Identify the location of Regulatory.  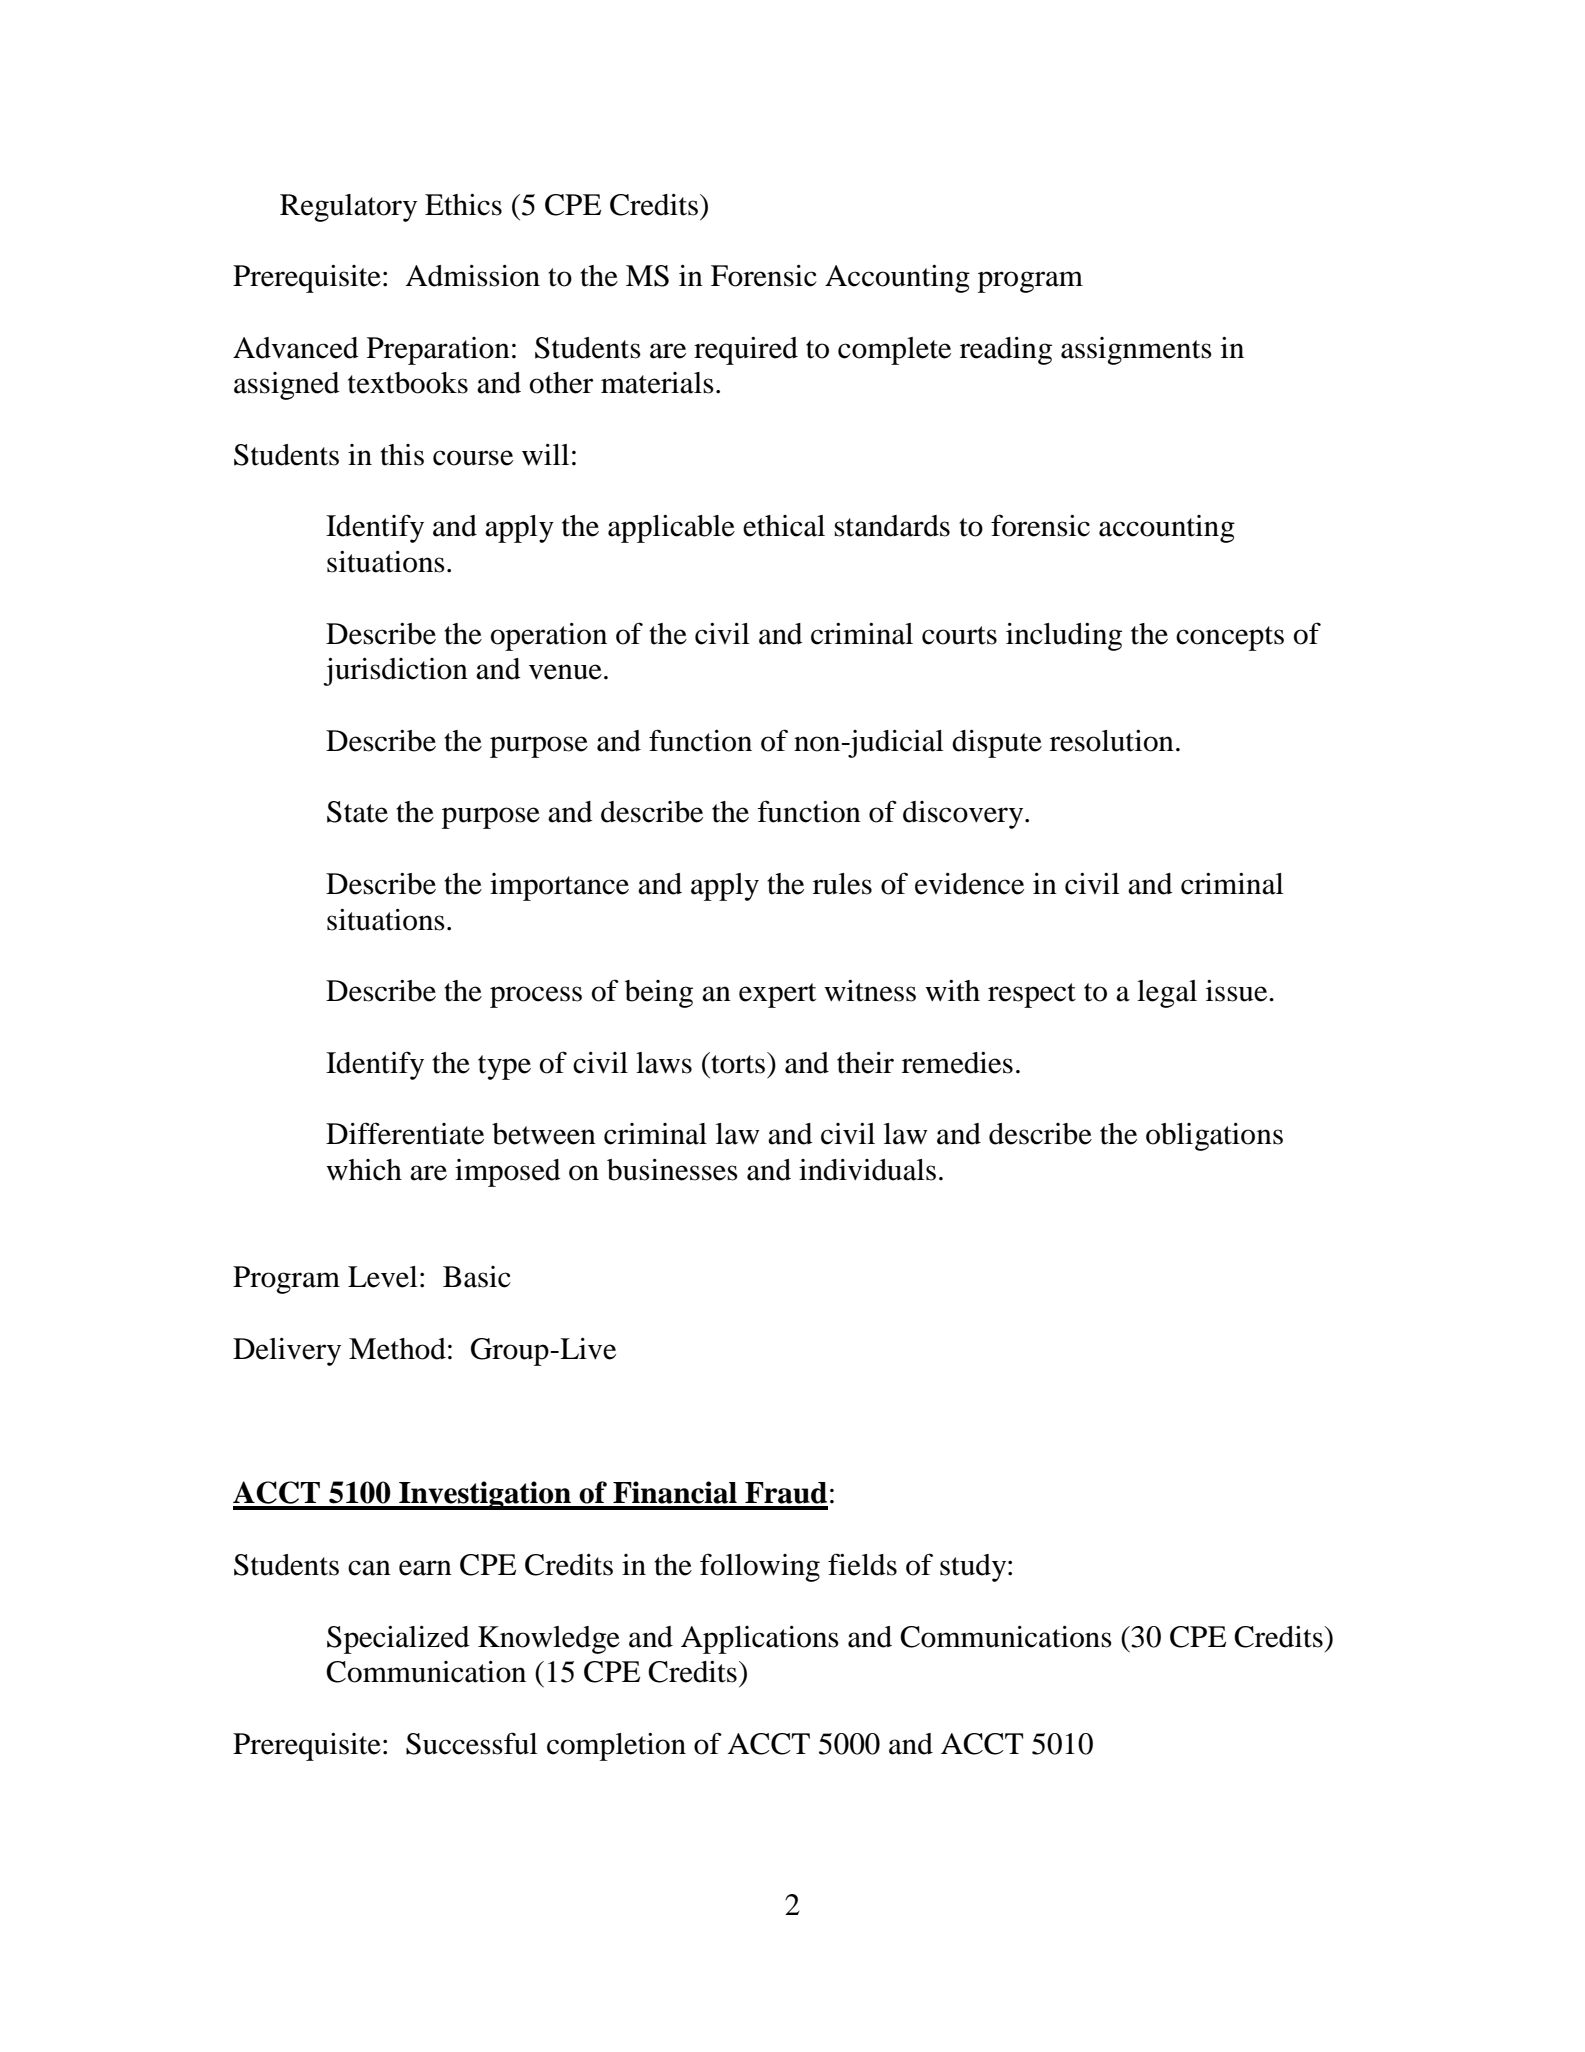
(348, 208).
